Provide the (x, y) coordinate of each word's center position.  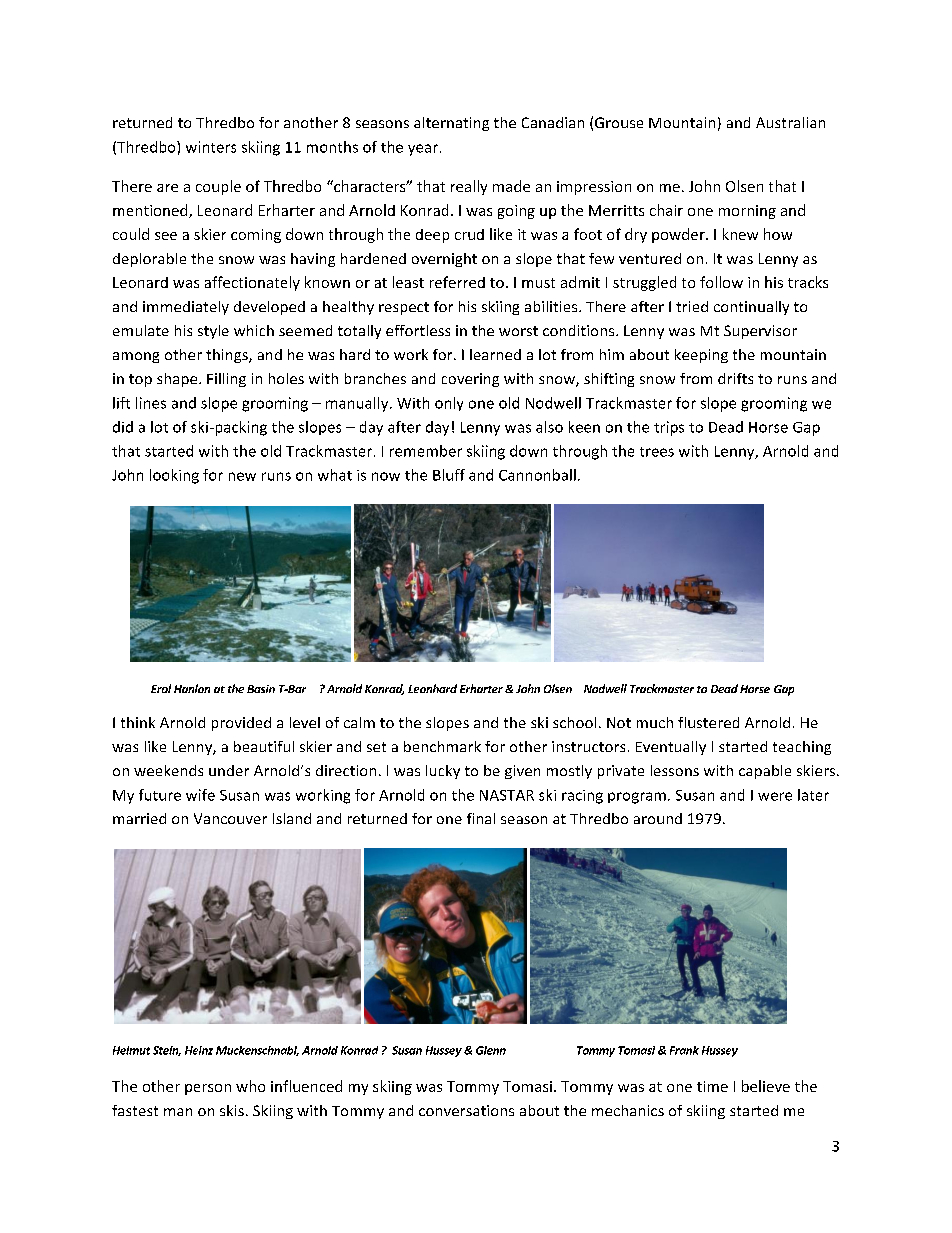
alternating (451, 124)
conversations (466, 1110)
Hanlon (192, 688)
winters (211, 147)
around (658, 818)
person (208, 1089)
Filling (226, 380)
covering (470, 380)
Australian (790, 122)
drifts (735, 378)
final (481, 818)
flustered (708, 722)
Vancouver (230, 818)
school (574, 722)
